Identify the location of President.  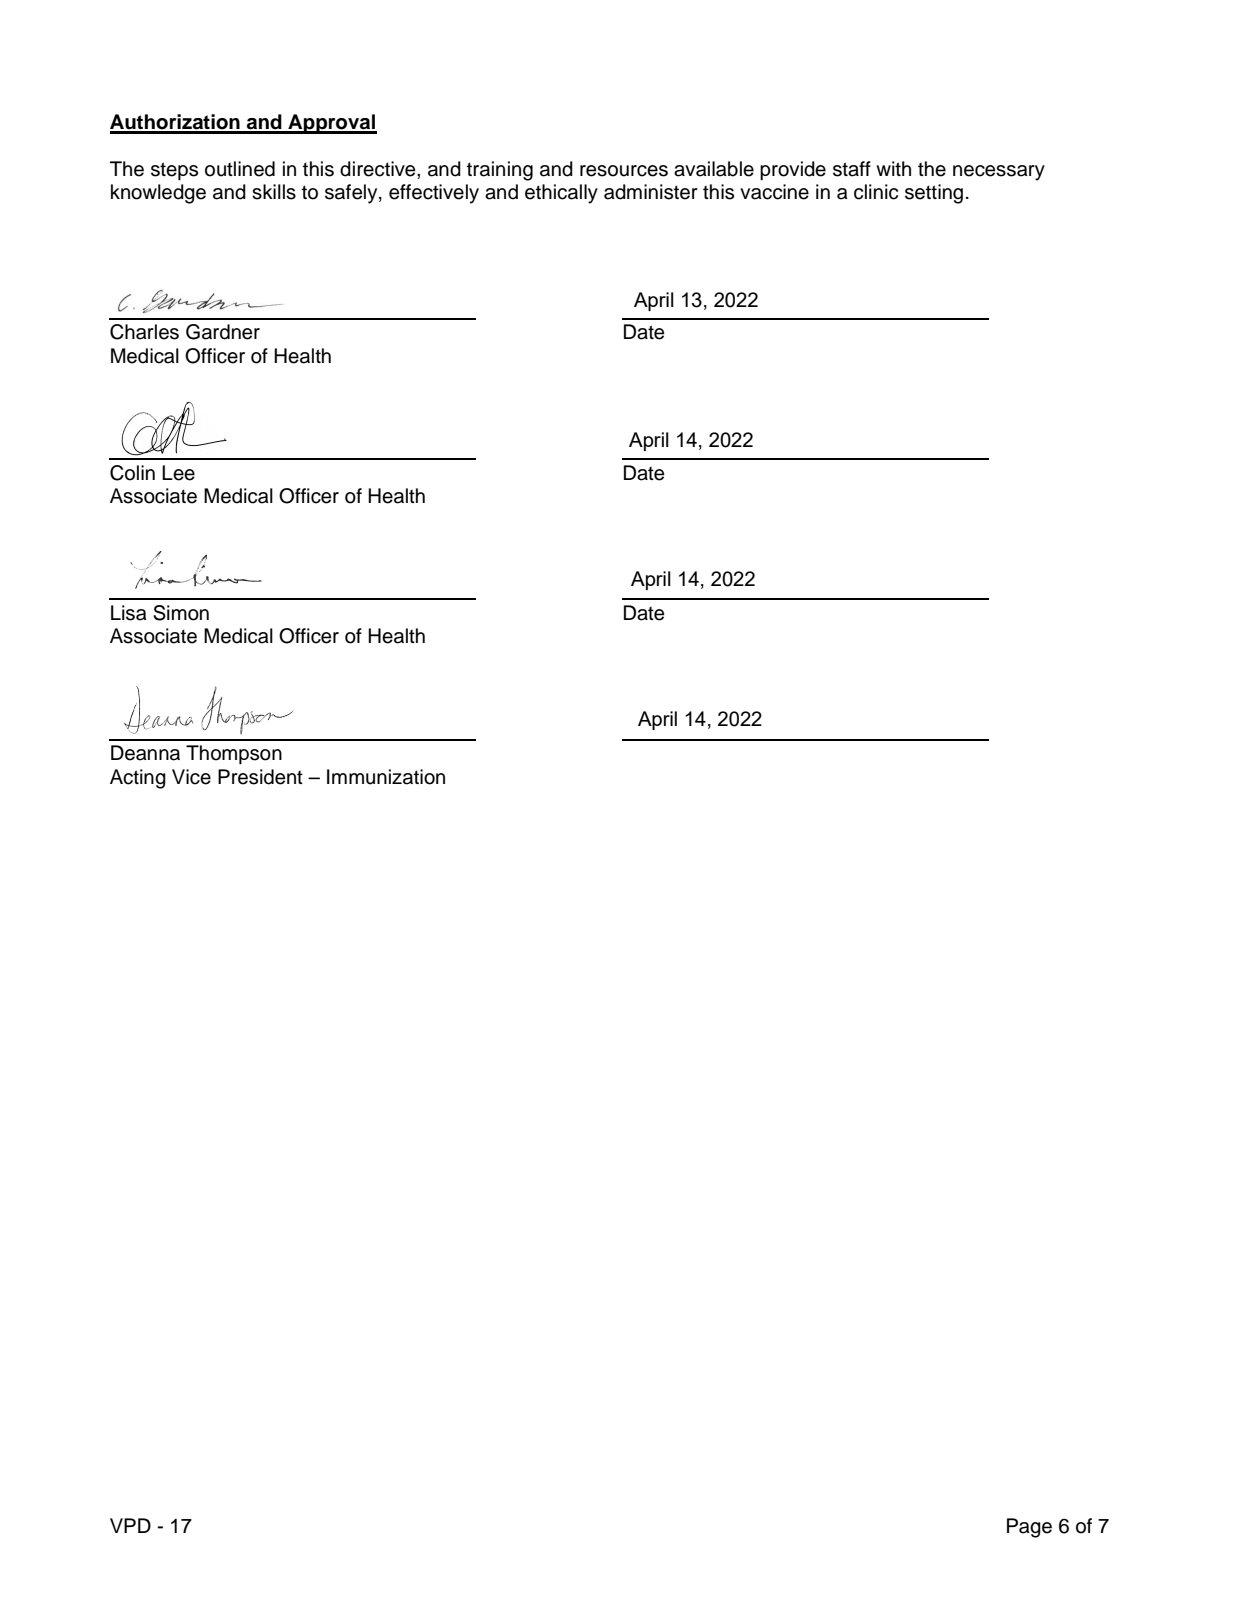
(260, 777).
